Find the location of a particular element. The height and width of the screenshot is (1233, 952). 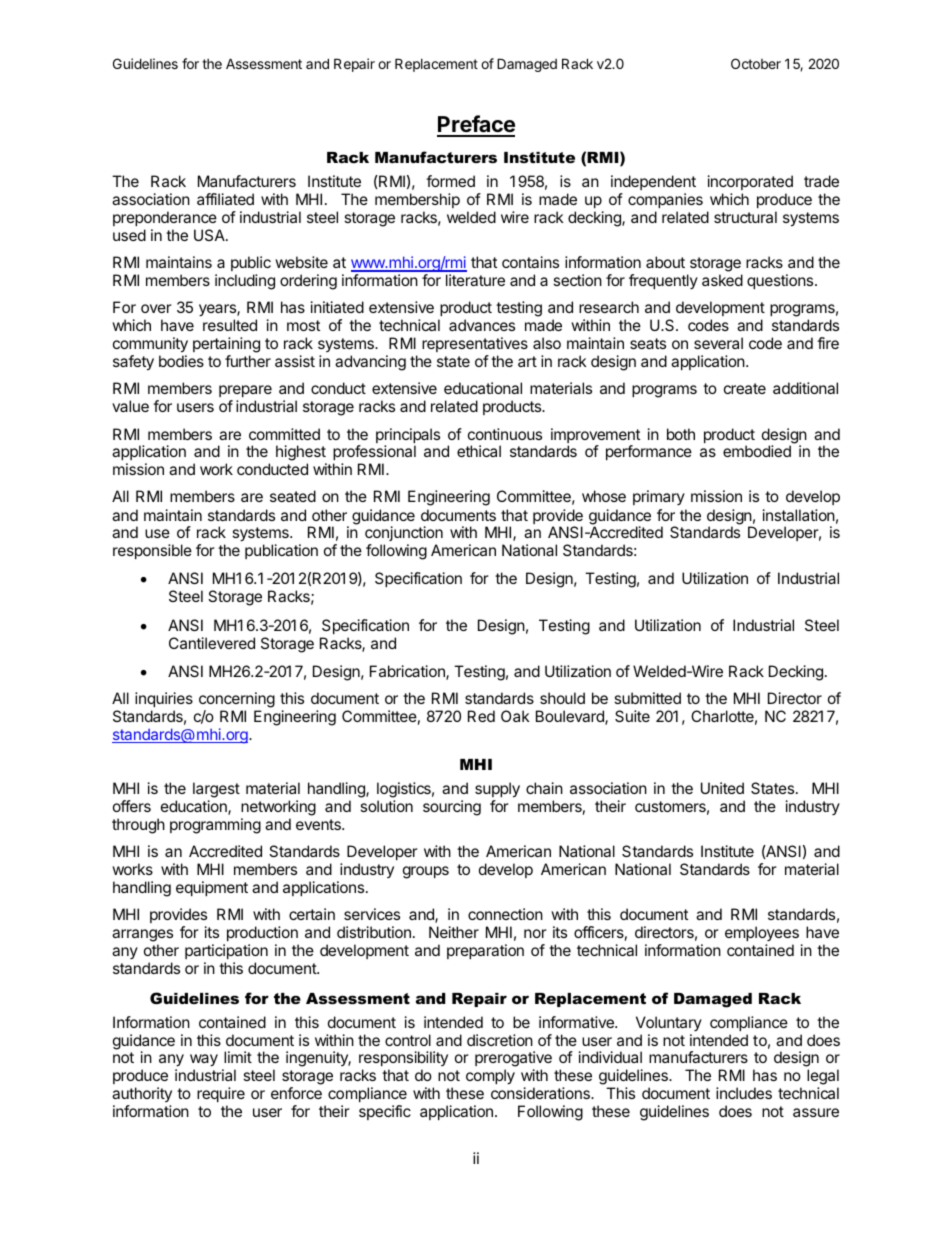

comply is located at coordinates (490, 1077).
